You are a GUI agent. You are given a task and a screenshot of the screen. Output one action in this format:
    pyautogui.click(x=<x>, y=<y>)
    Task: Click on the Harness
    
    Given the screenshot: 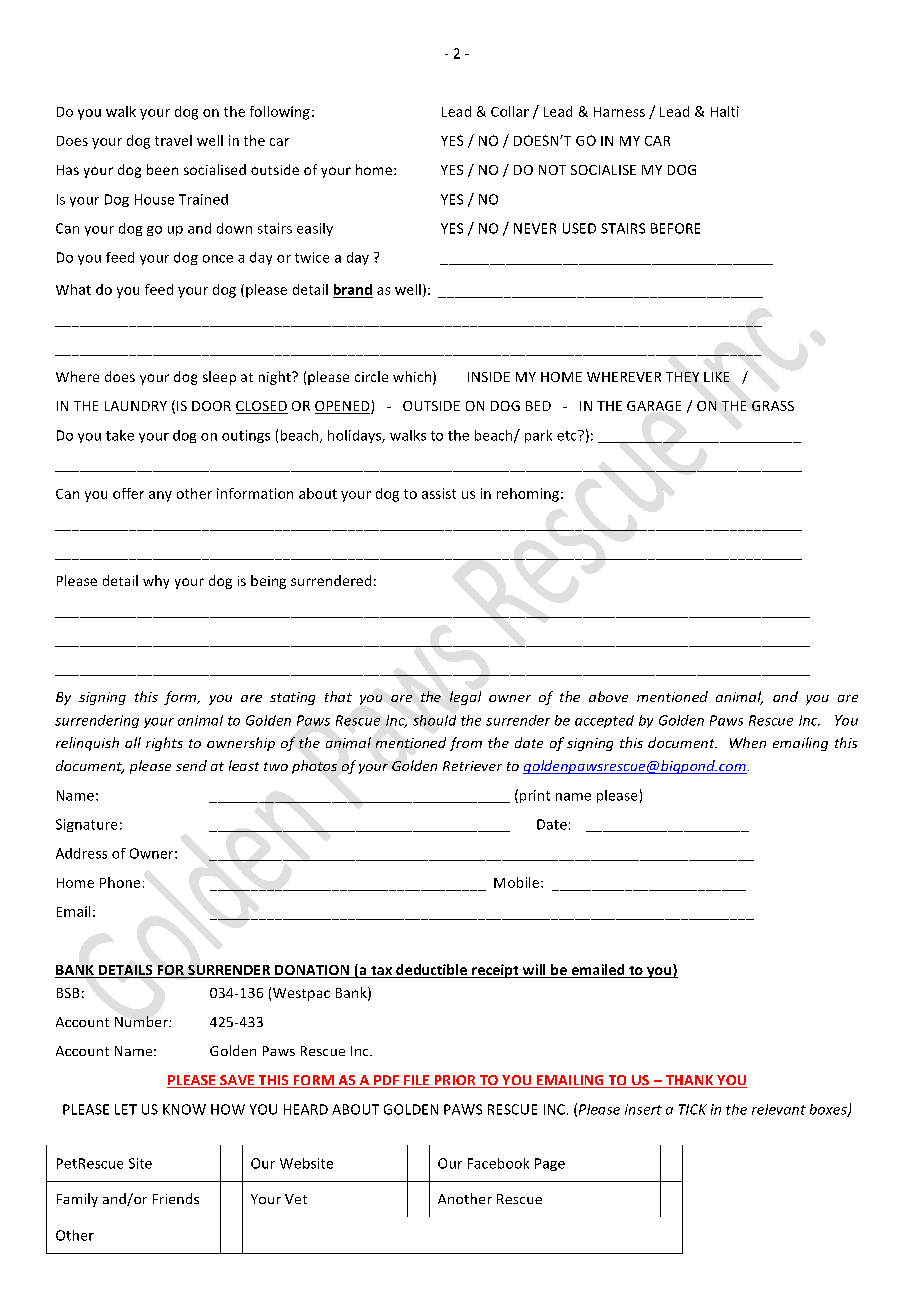 What is the action you would take?
    pyautogui.click(x=619, y=112)
